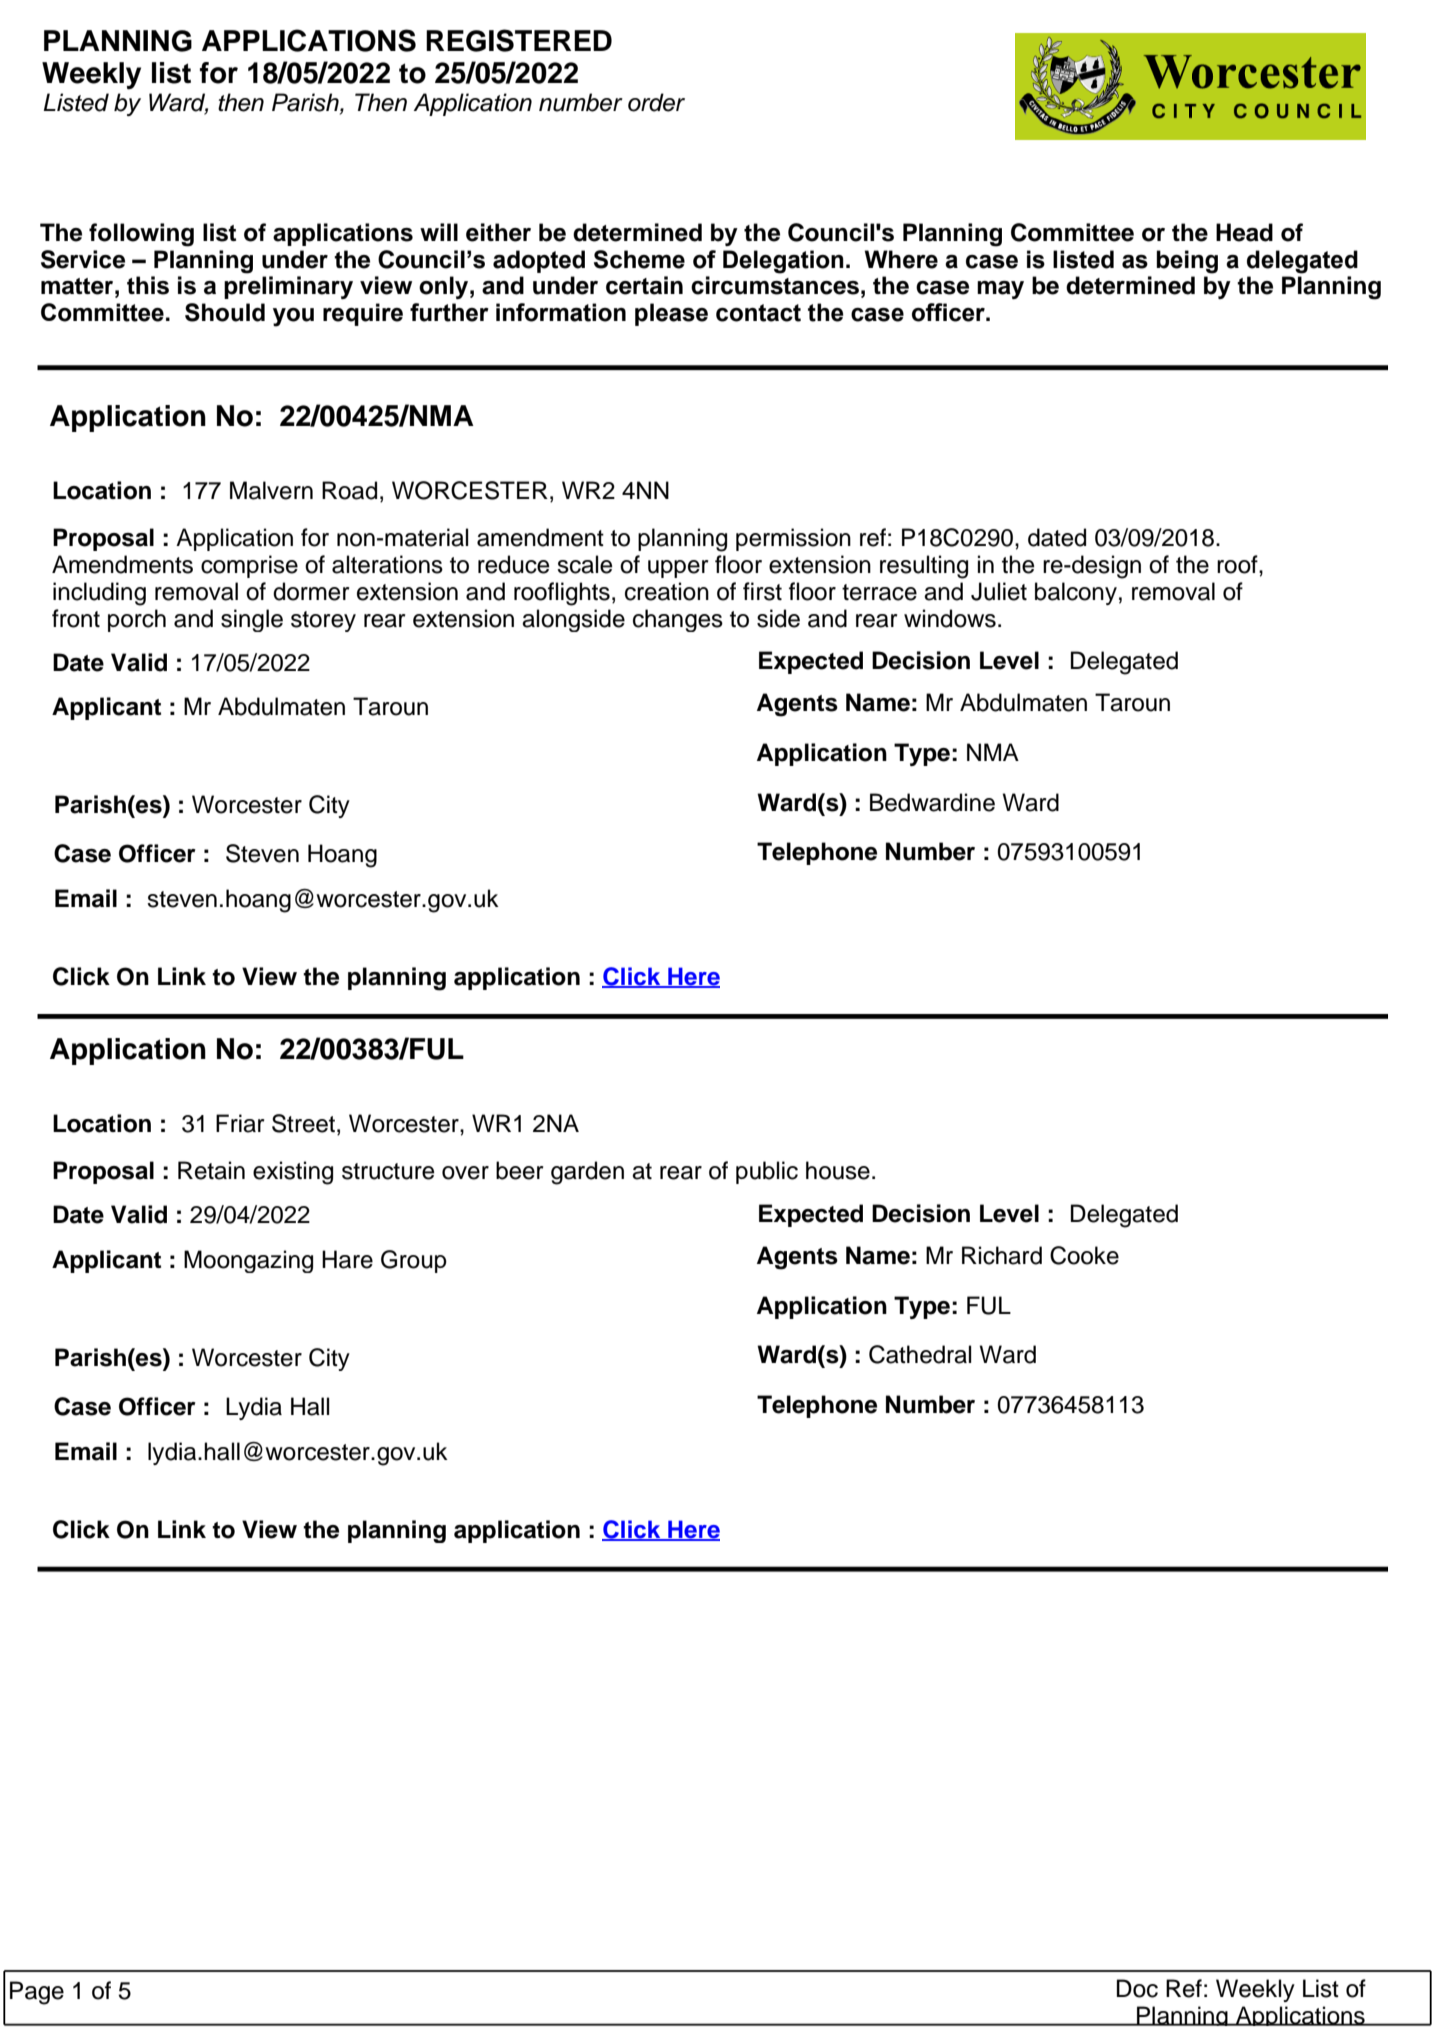 This document has height=2029, width=1435. What do you see at coordinates (141, 235) in the document?
I see `following` at bounding box center [141, 235].
